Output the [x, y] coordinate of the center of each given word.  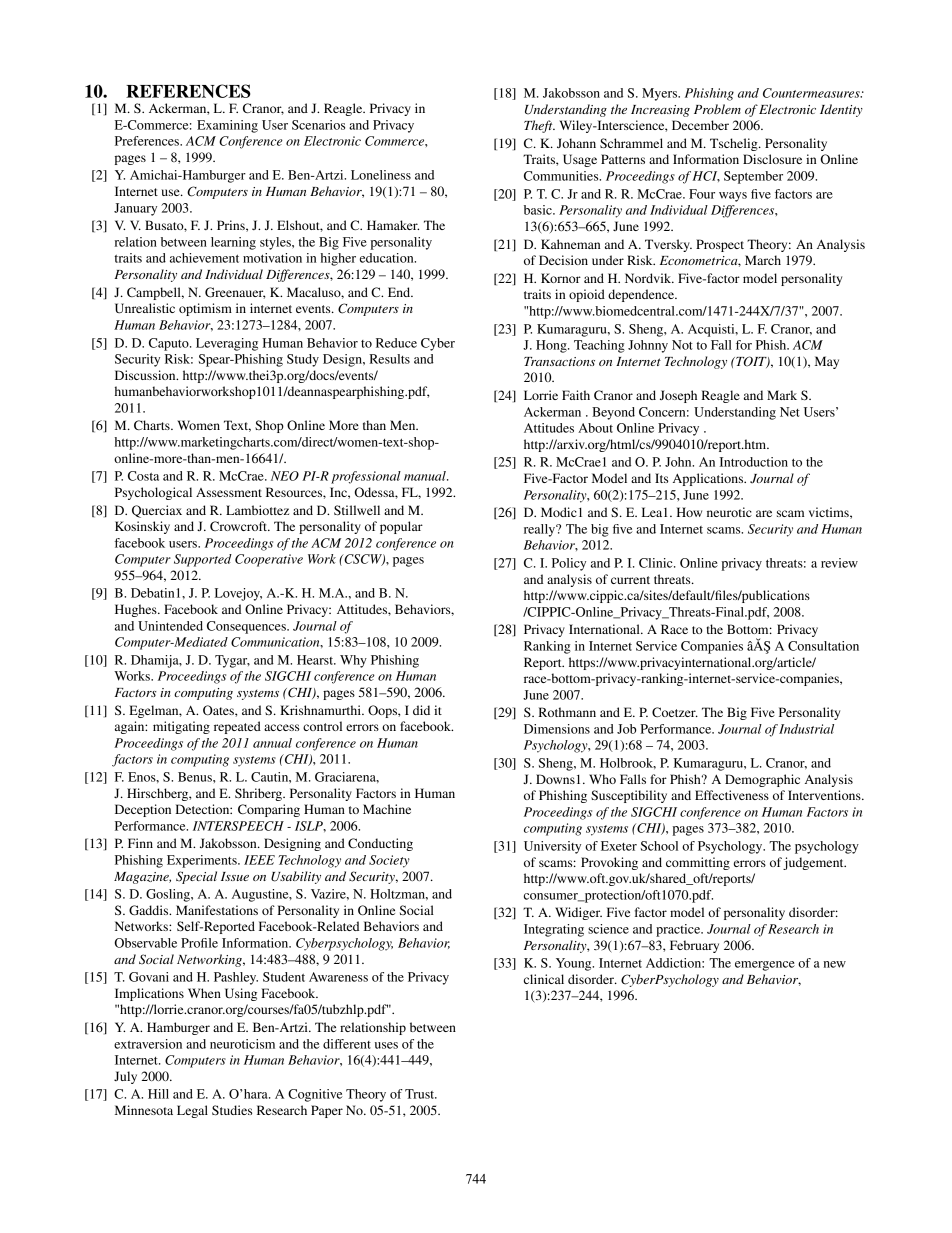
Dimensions [557, 729]
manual [426, 476]
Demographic [762, 780]
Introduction [754, 462]
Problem [717, 109]
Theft [539, 126]
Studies [232, 1110]
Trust [421, 1094]
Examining [227, 126]
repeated [237, 727]
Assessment [229, 492]
